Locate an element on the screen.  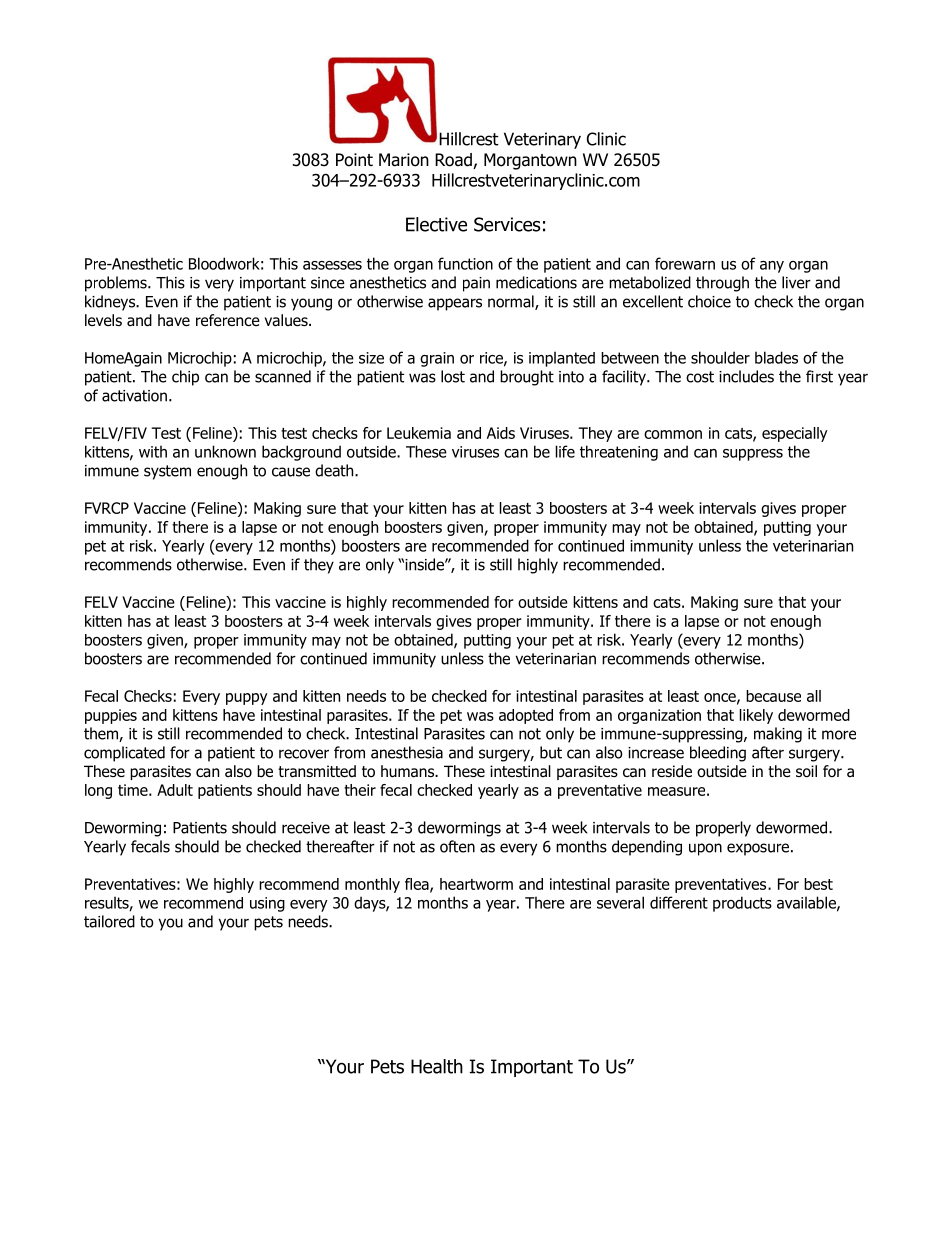
includes is located at coordinates (746, 376).
